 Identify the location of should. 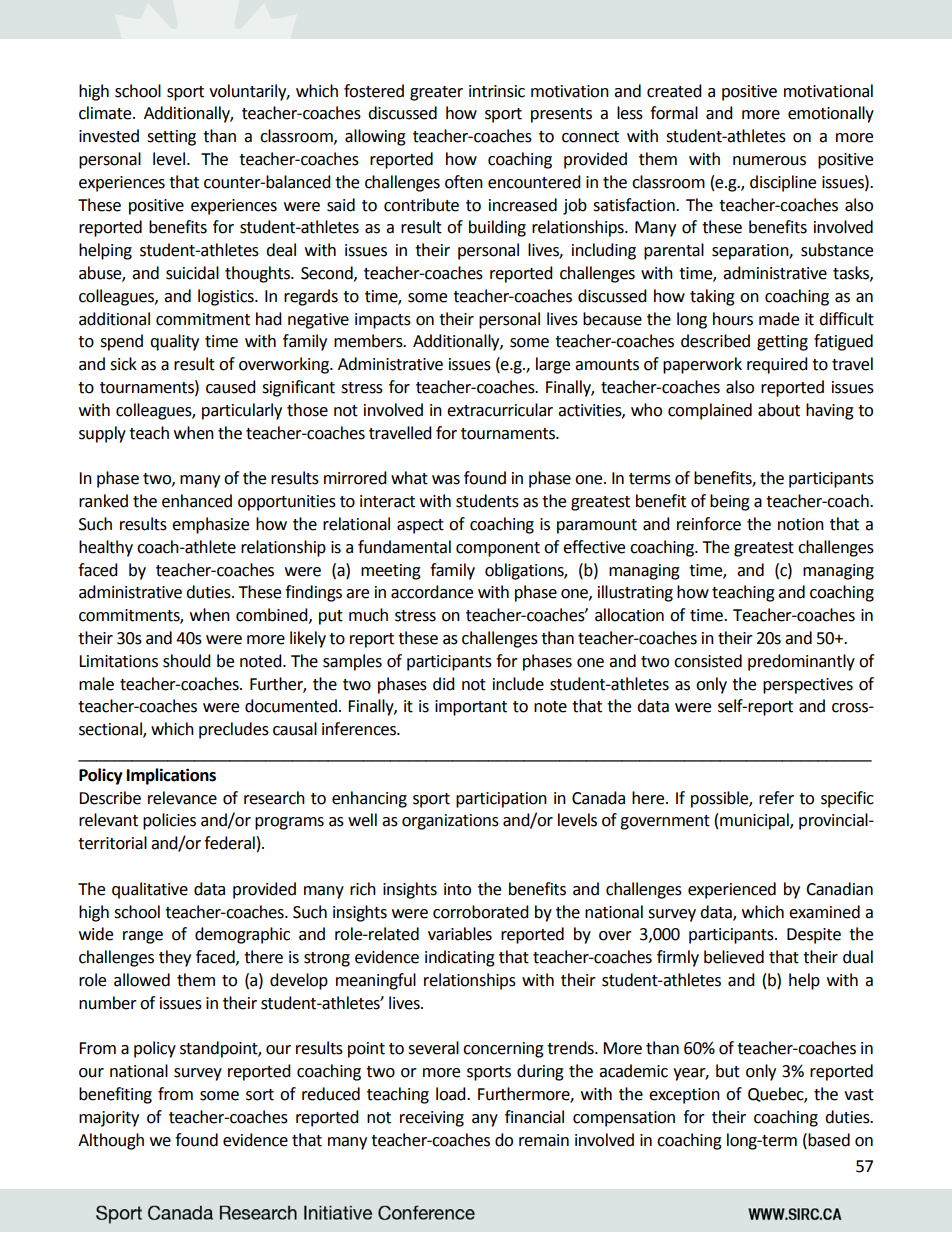
(187, 661).
